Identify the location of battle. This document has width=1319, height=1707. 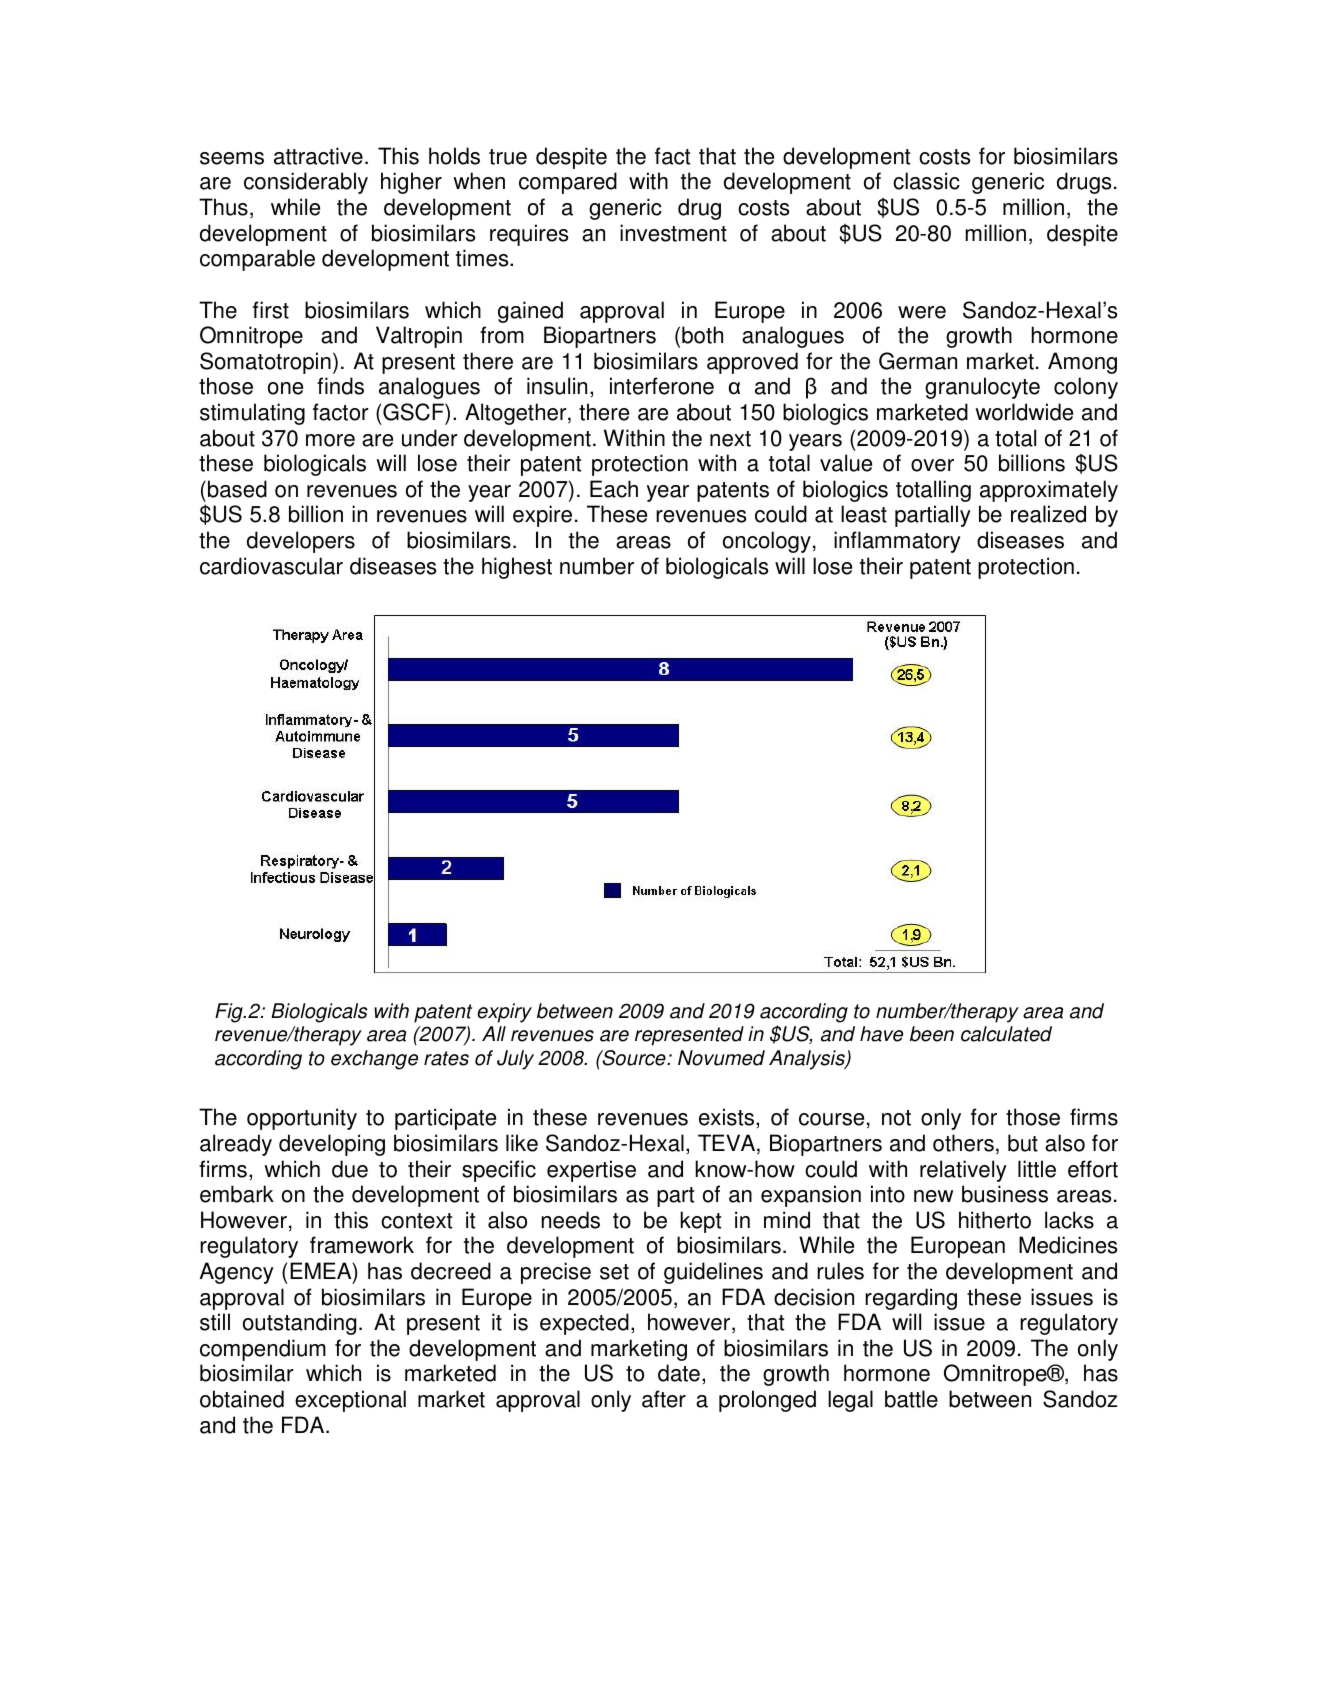
(911, 1399).
